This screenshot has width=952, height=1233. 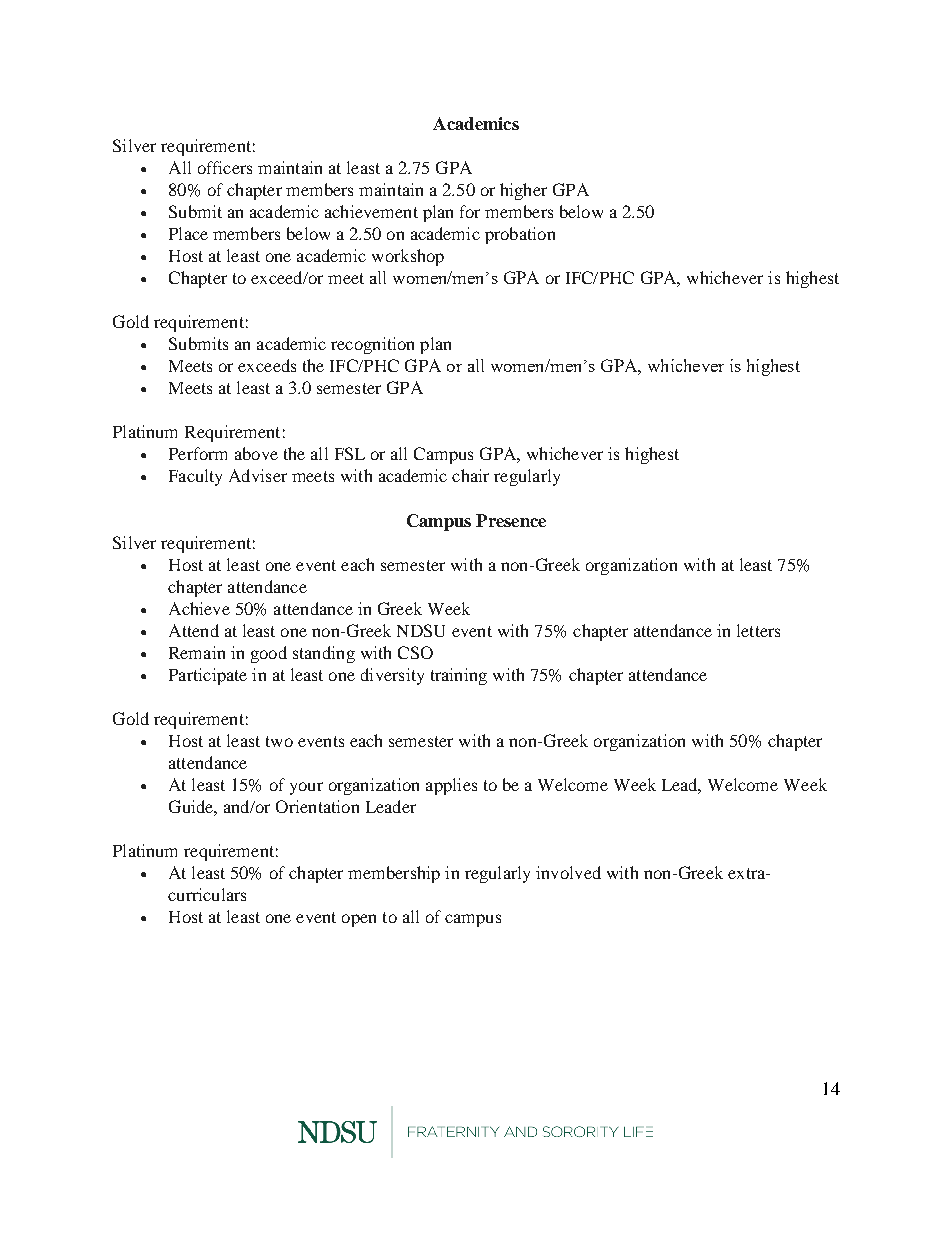 I want to click on Adviser, so click(x=258, y=475).
